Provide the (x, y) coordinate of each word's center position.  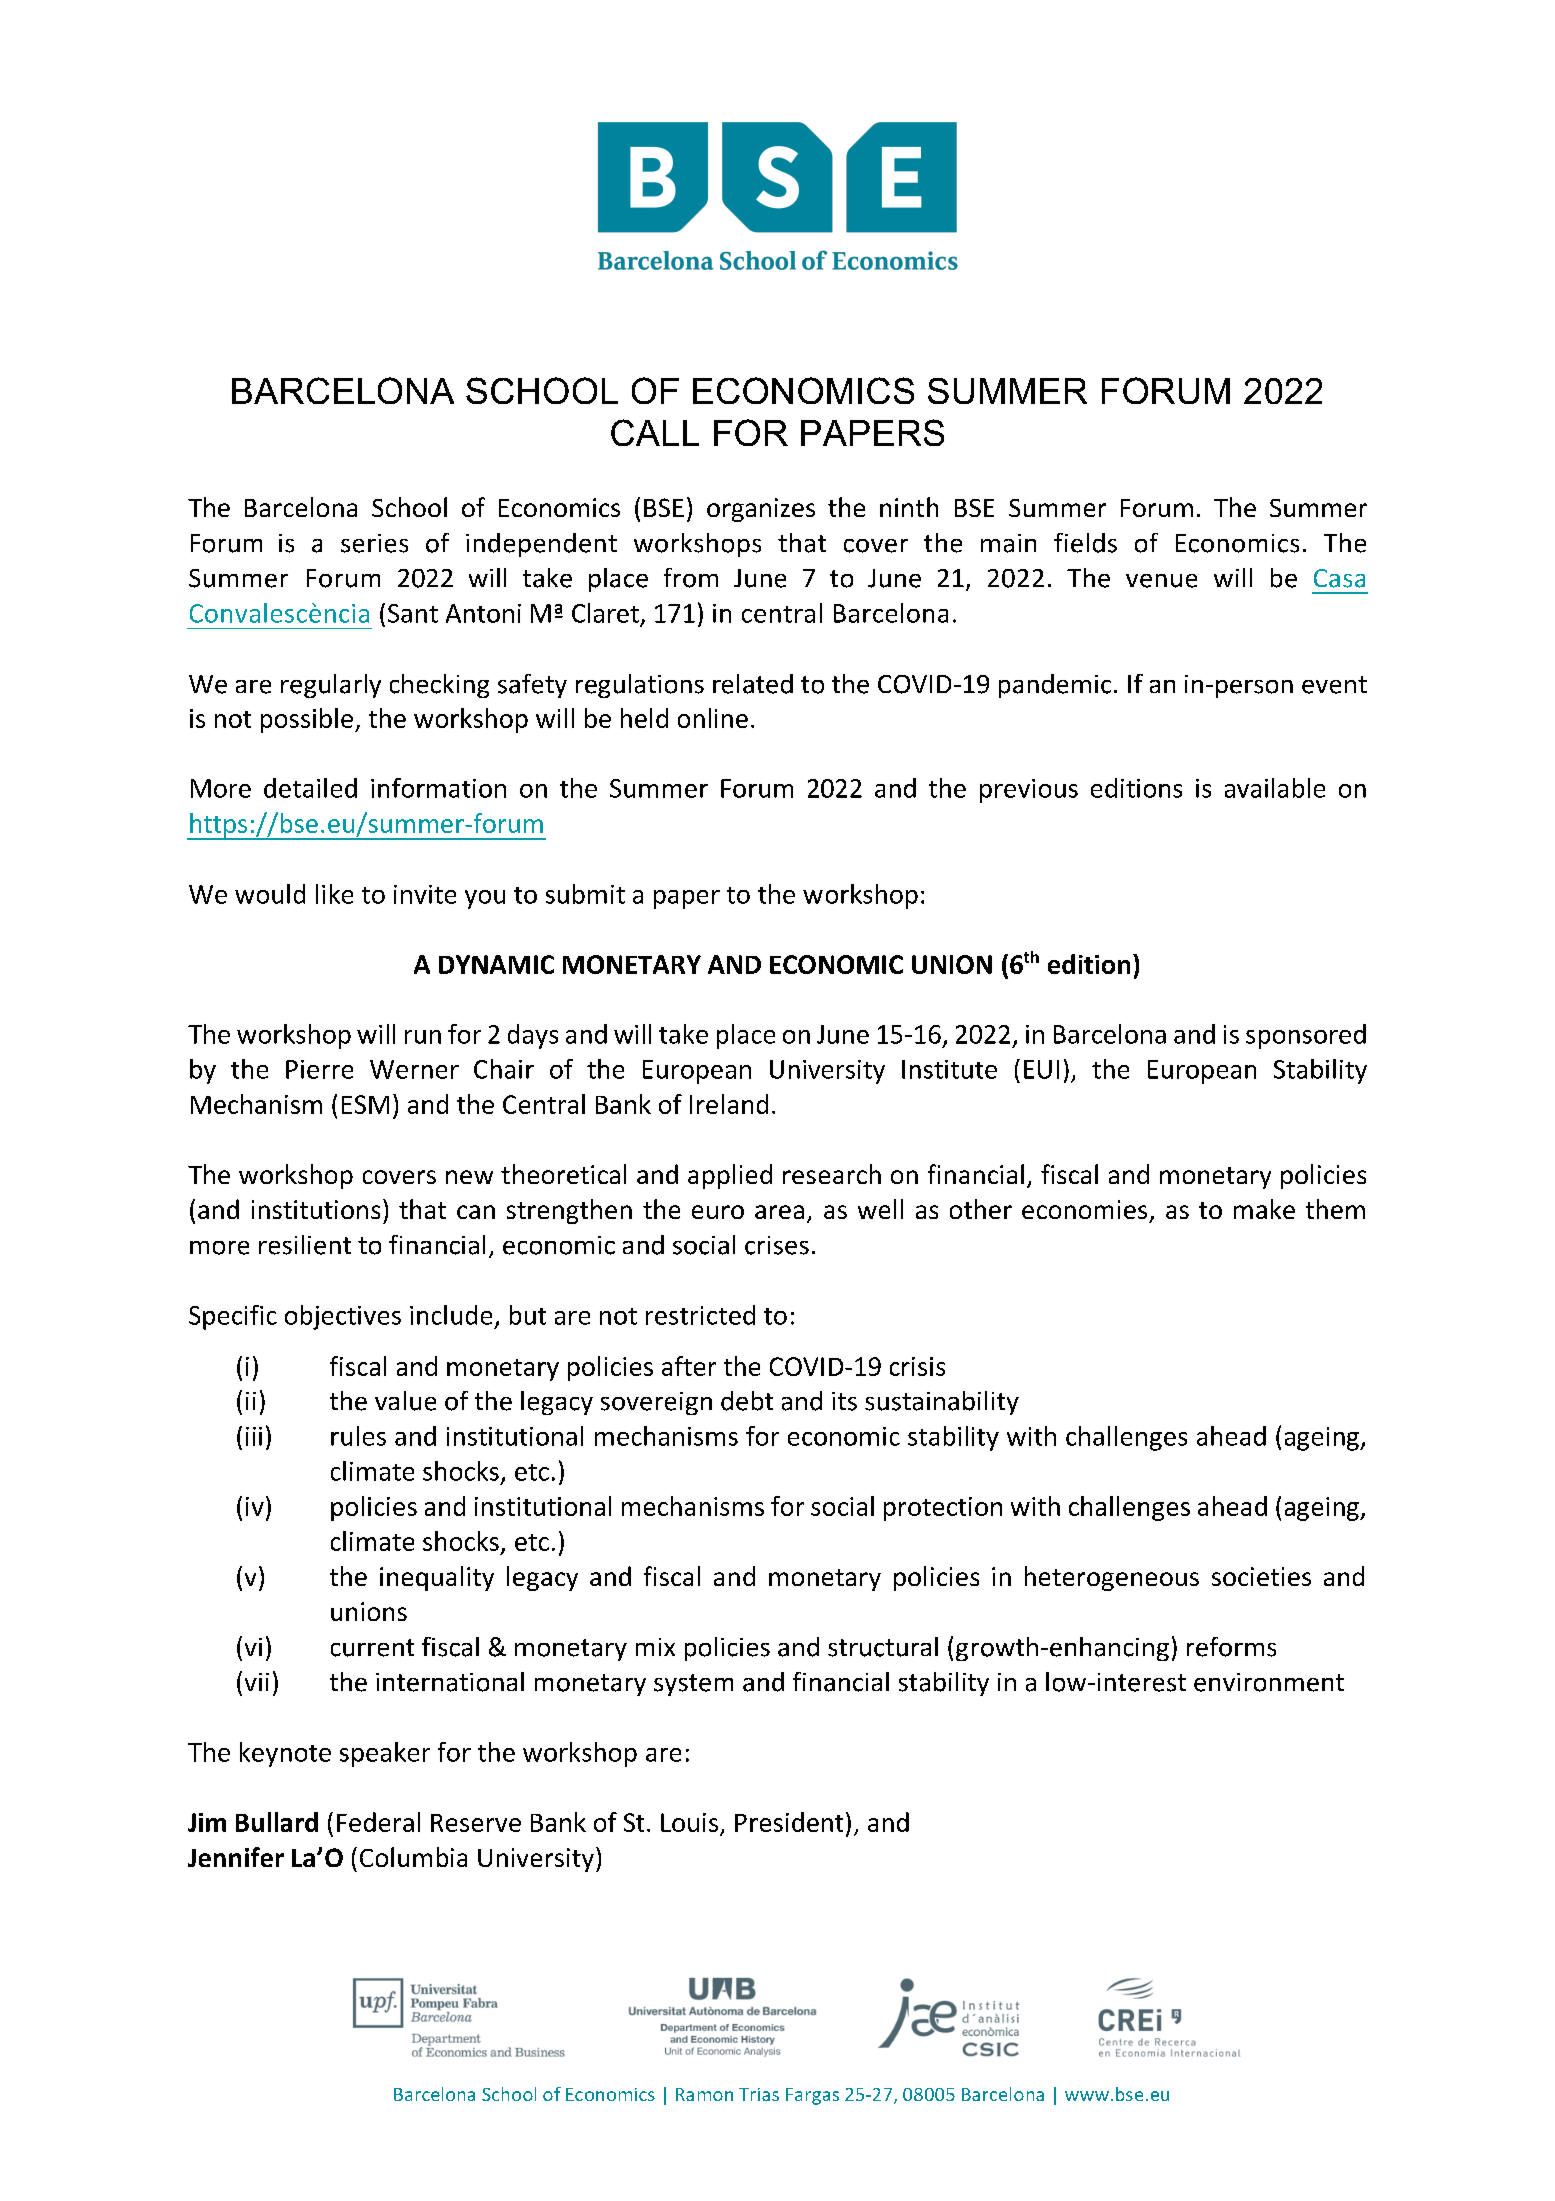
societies (1261, 1576)
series (374, 543)
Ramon (704, 2094)
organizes (761, 510)
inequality (437, 1578)
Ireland (729, 1104)
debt (747, 1401)
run (423, 1037)
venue (1161, 581)
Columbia (413, 1857)
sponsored (1306, 1036)
